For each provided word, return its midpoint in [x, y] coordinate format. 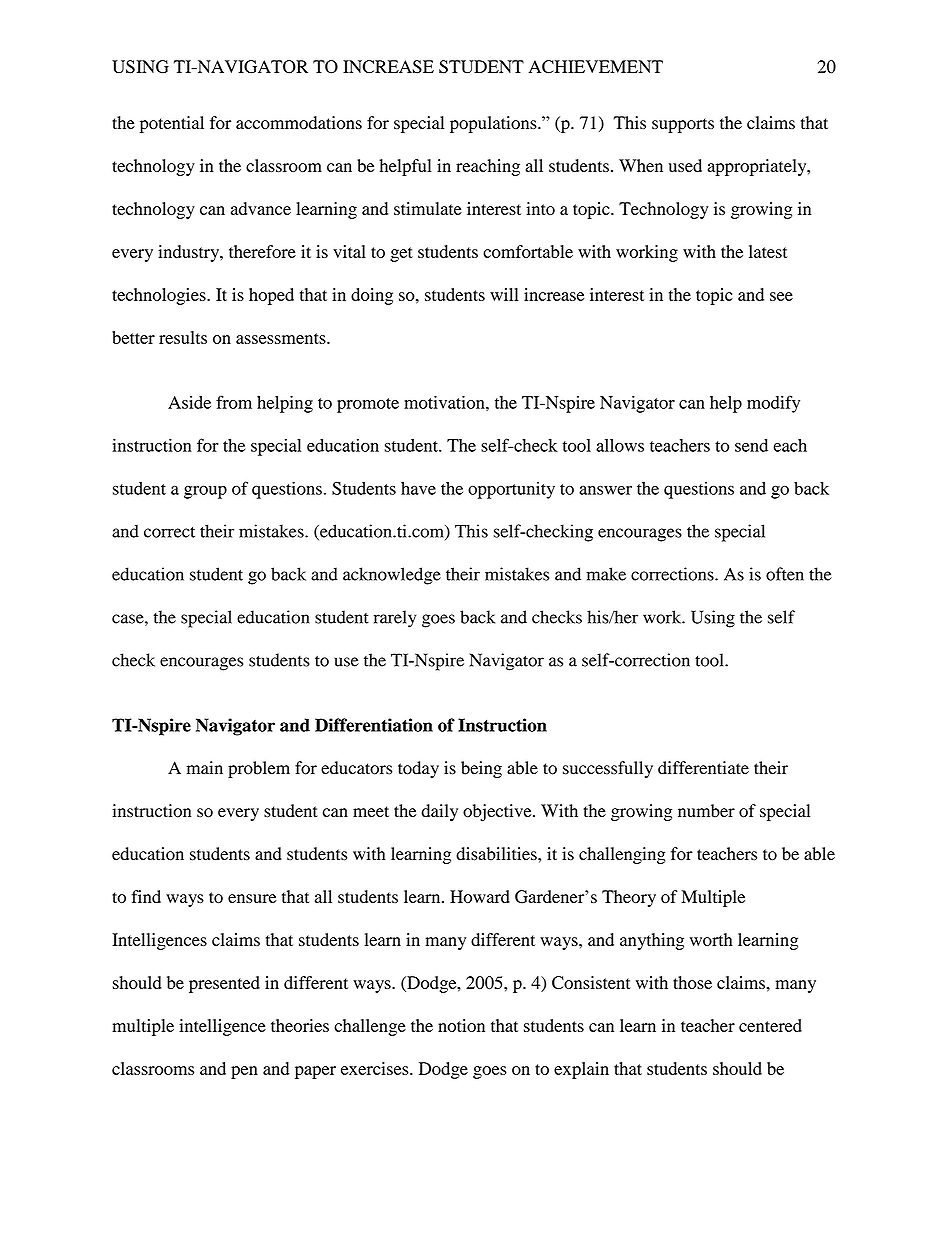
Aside [189, 402]
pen [244, 1072]
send [751, 445]
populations [494, 124]
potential [172, 124]
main [205, 767]
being [481, 769]
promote [368, 405]
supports [683, 125]
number [706, 811]
